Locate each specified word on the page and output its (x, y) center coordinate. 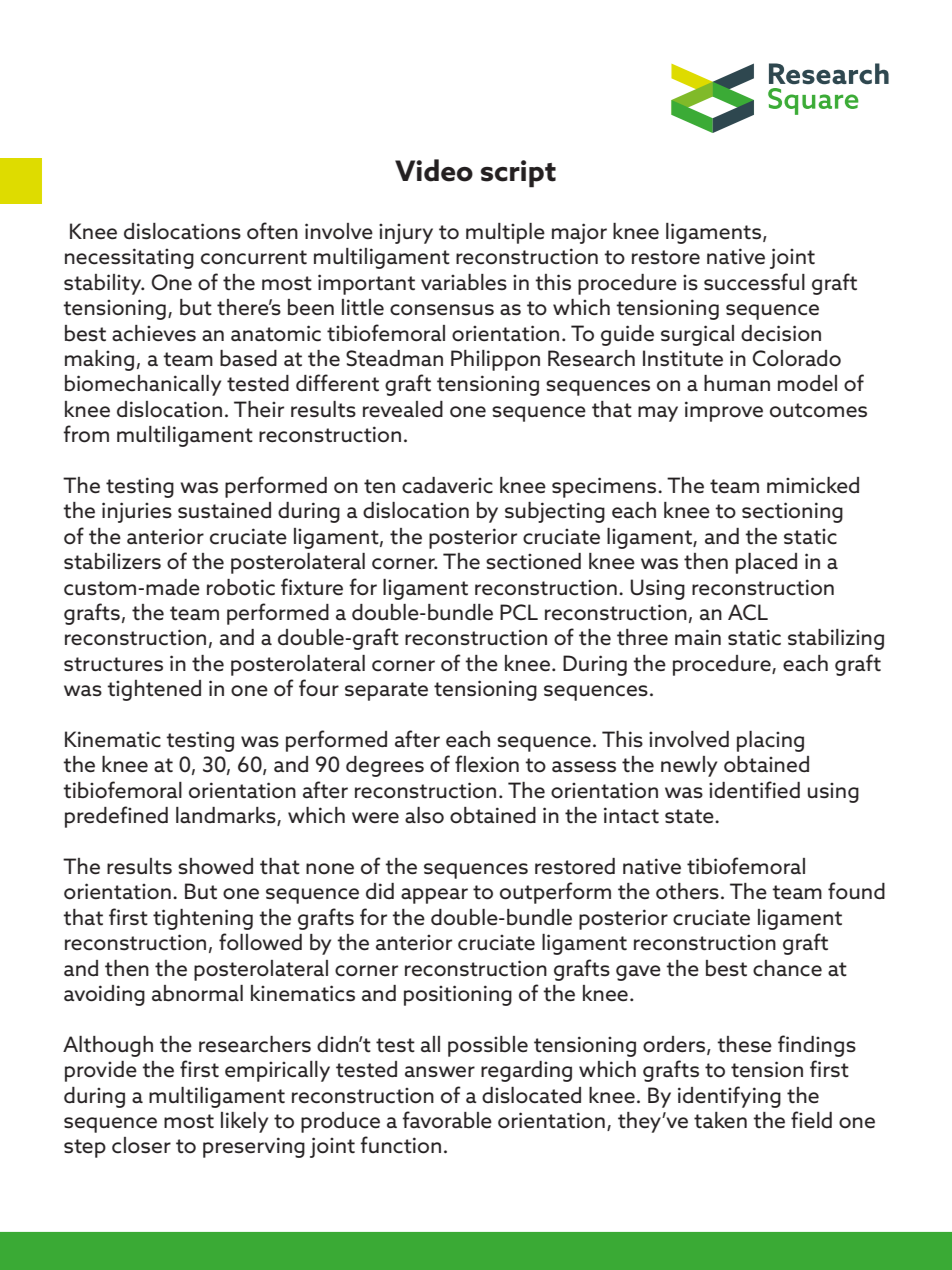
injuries (137, 512)
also (424, 815)
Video (434, 170)
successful (754, 282)
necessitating (129, 258)
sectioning (792, 512)
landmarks (227, 816)
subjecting (555, 512)
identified (754, 790)
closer (141, 1145)
